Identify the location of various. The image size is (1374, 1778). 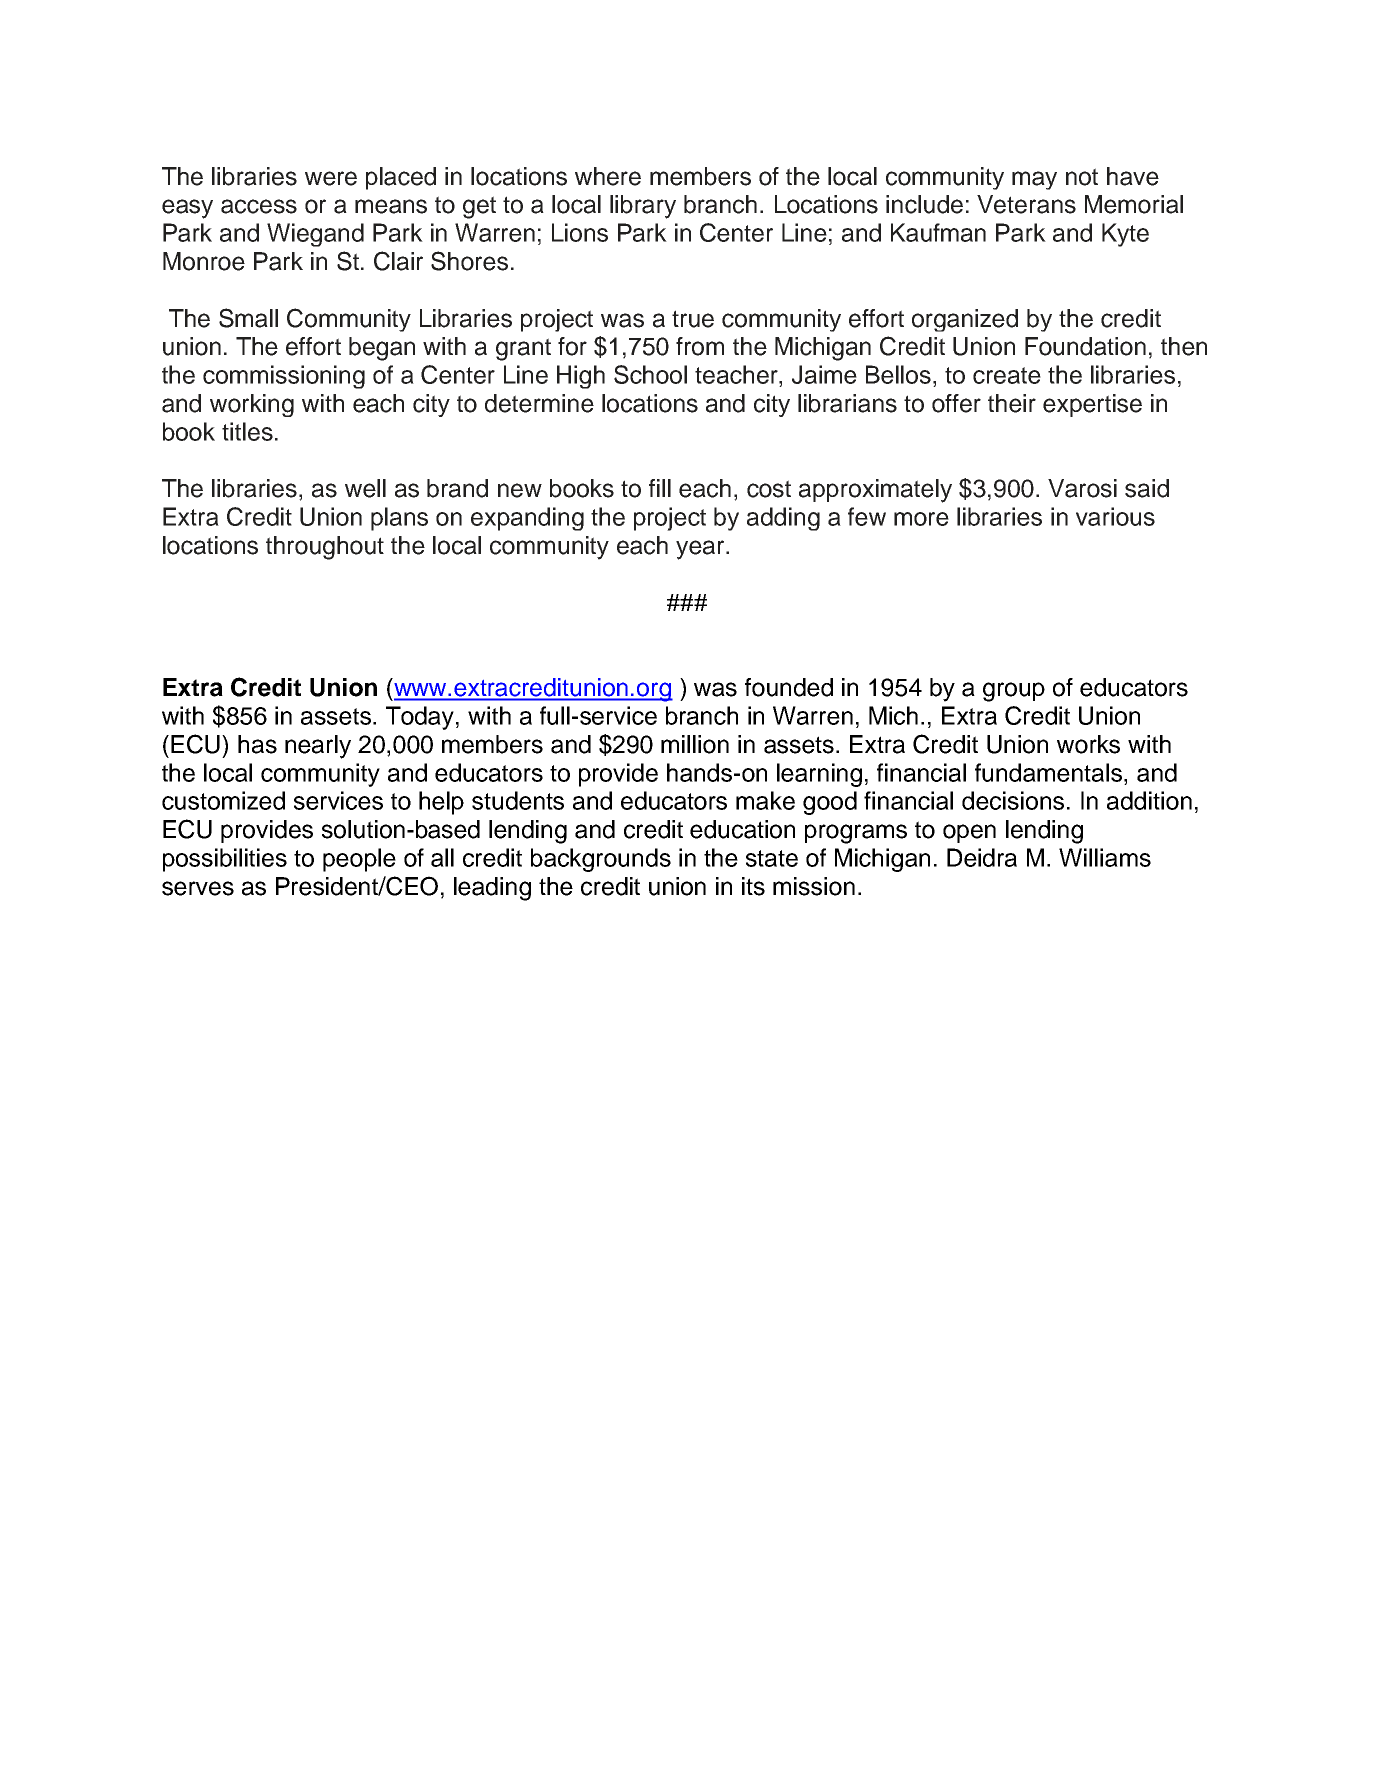
(1115, 516).
